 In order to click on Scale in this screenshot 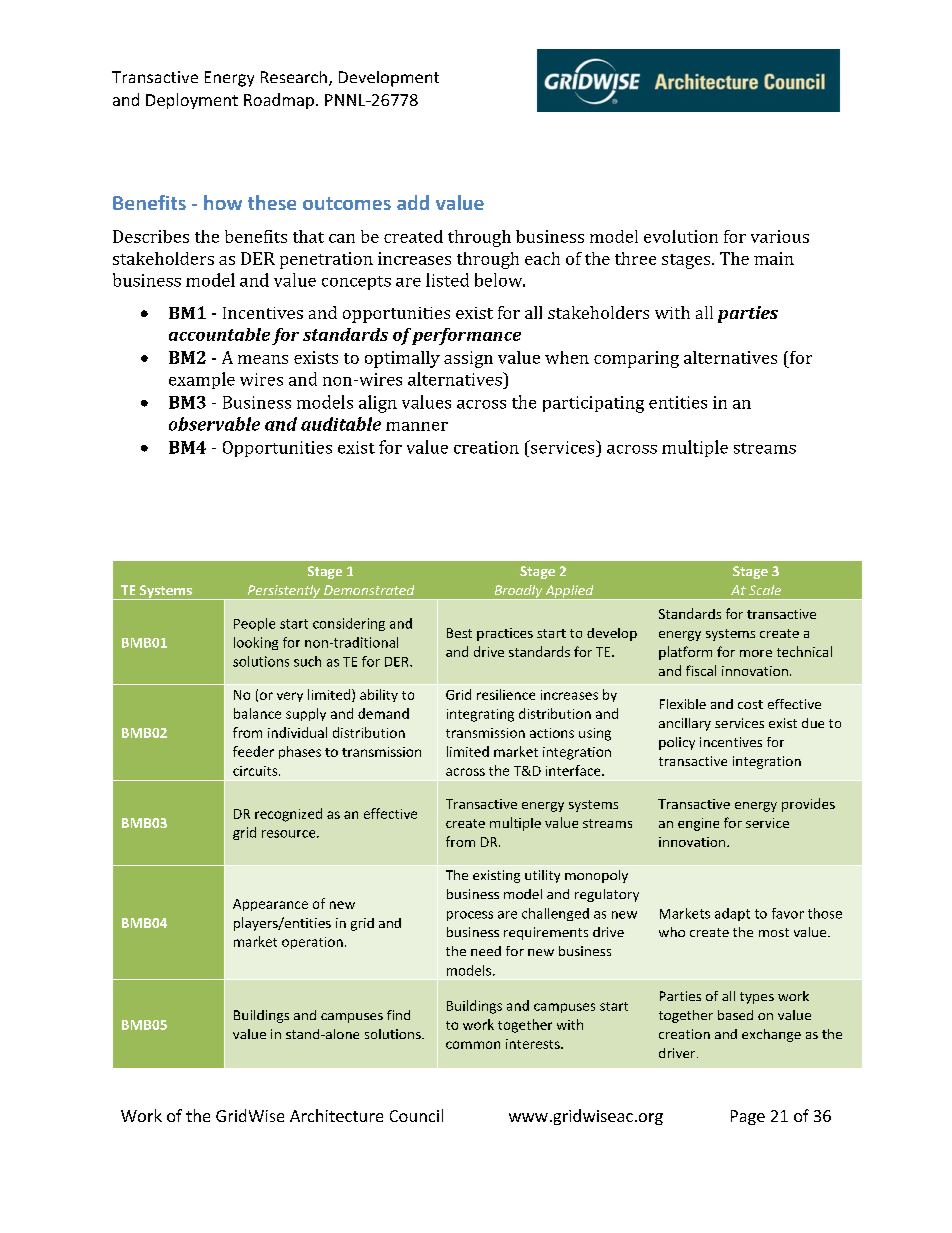, I will do `click(765, 590)`.
